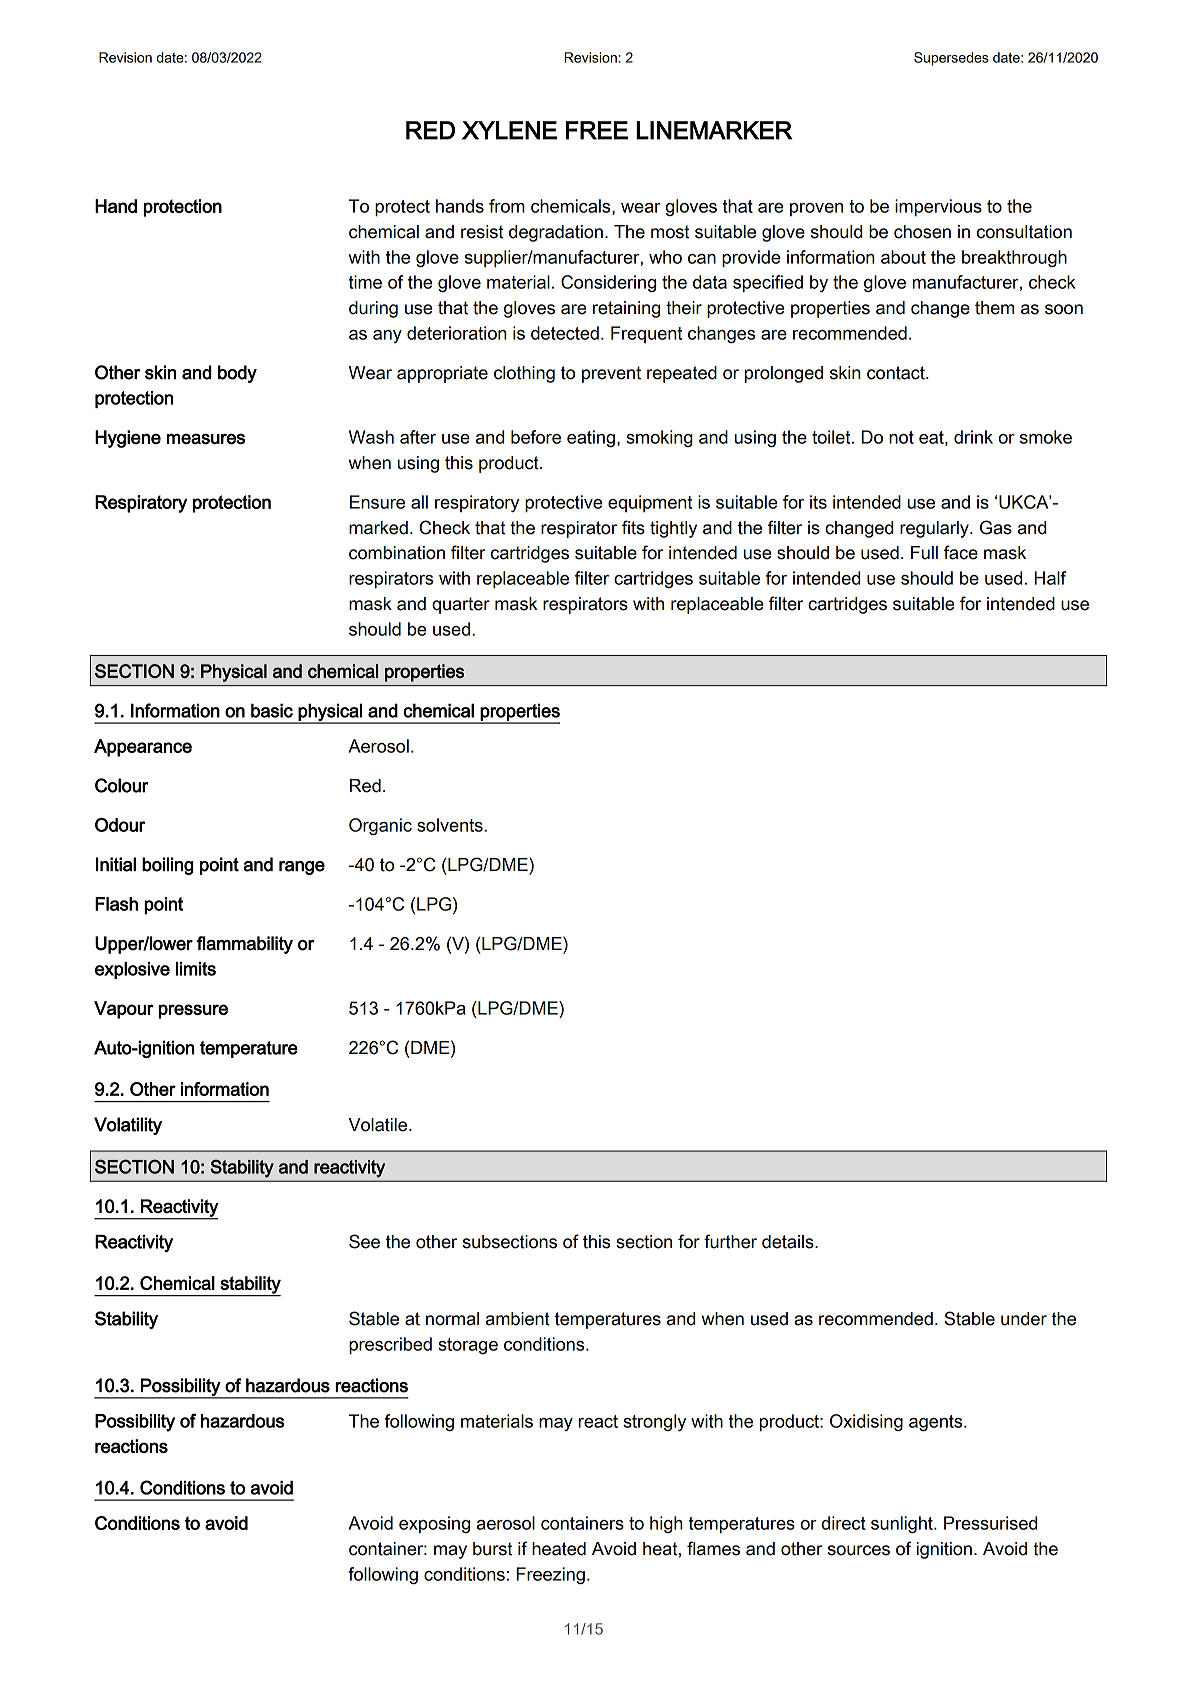 This screenshot has height=1695, width=1197. What do you see at coordinates (365, 282) in the screenshot?
I see `time` at bounding box center [365, 282].
